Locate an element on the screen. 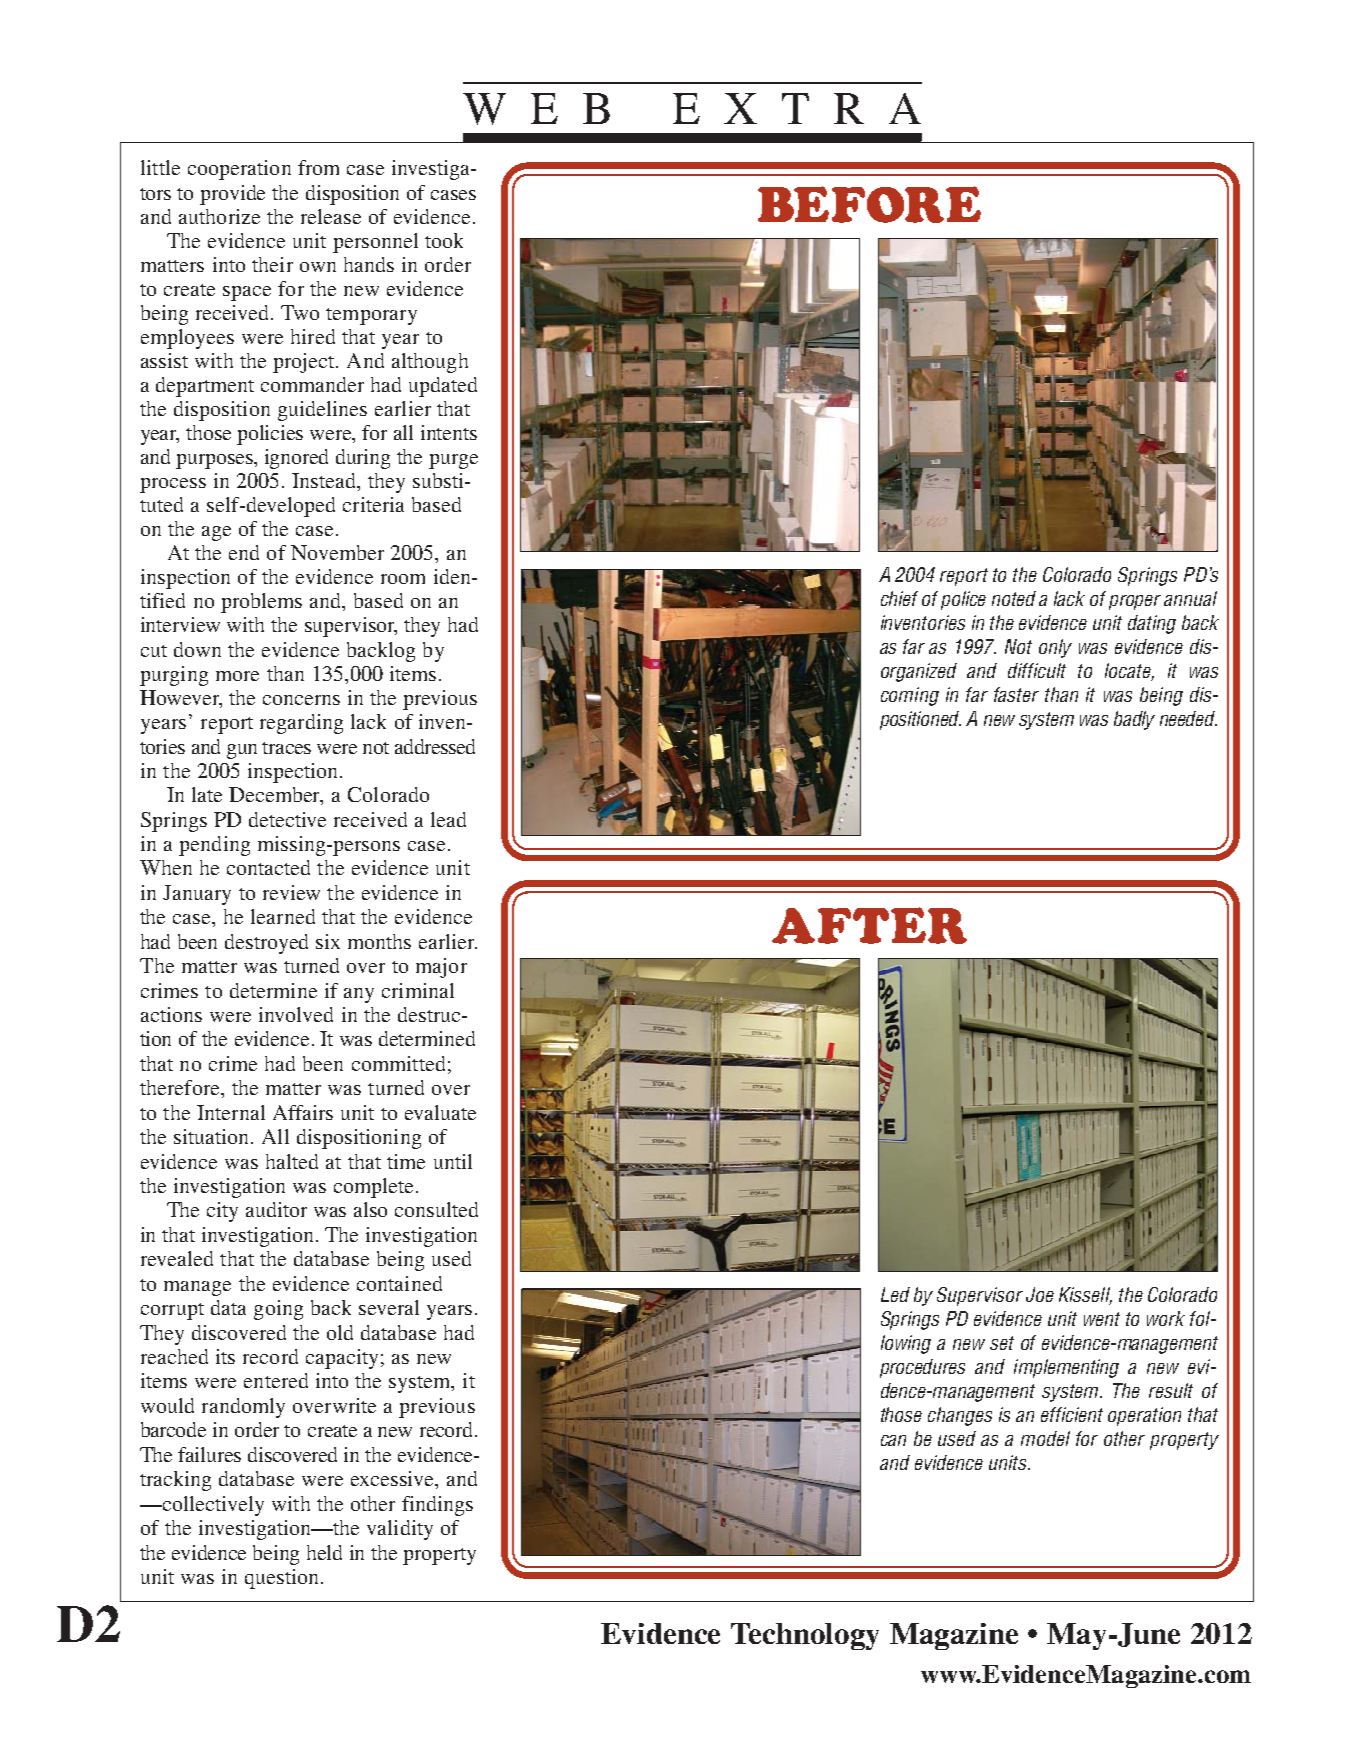 The image size is (1360, 1759). took is located at coordinates (444, 240).
